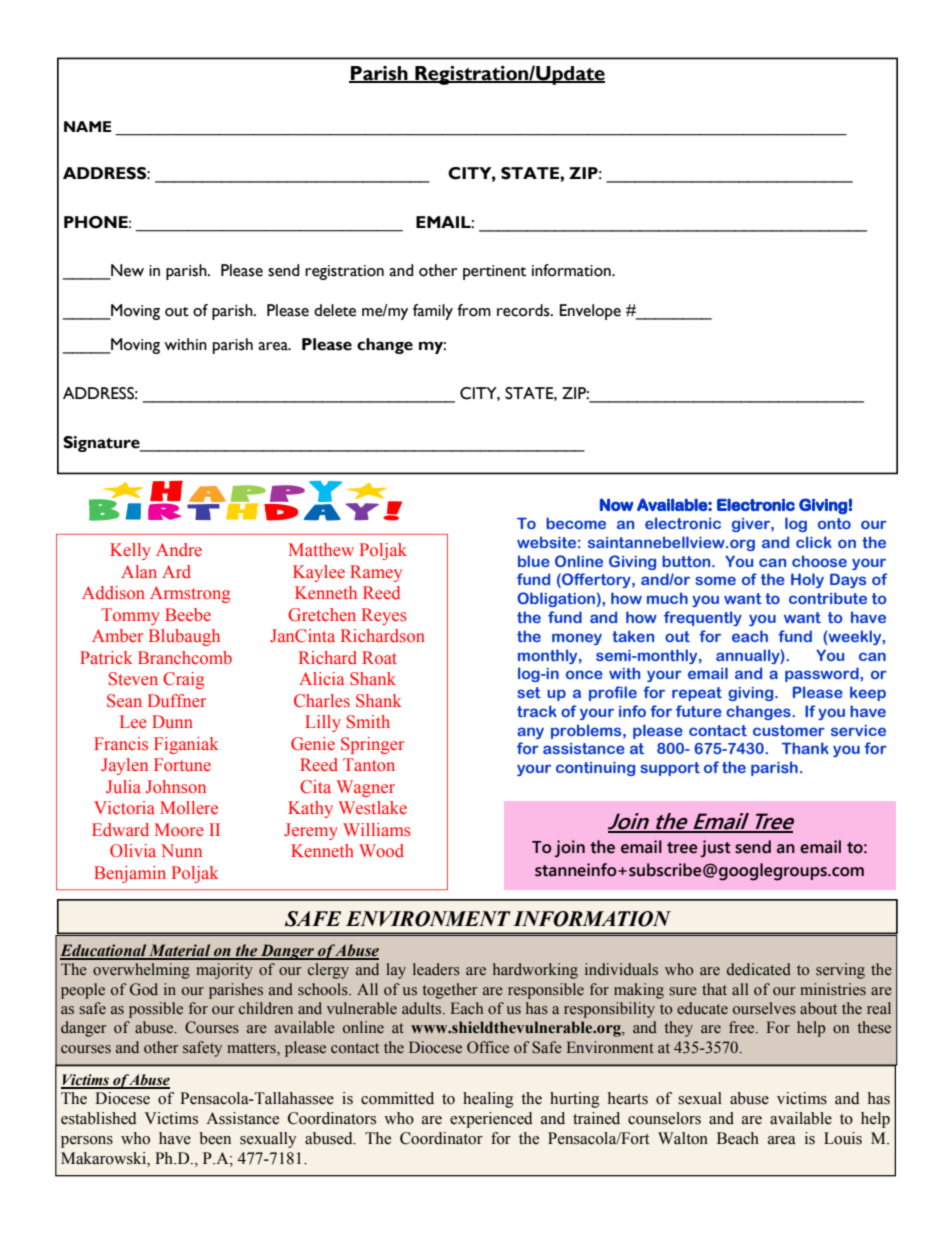 The height and width of the screenshot is (1233, 952). What do you see at coordinates (491, 1120) in the screenshot?
I see `experienced` at bounding box center [491, 1120].
